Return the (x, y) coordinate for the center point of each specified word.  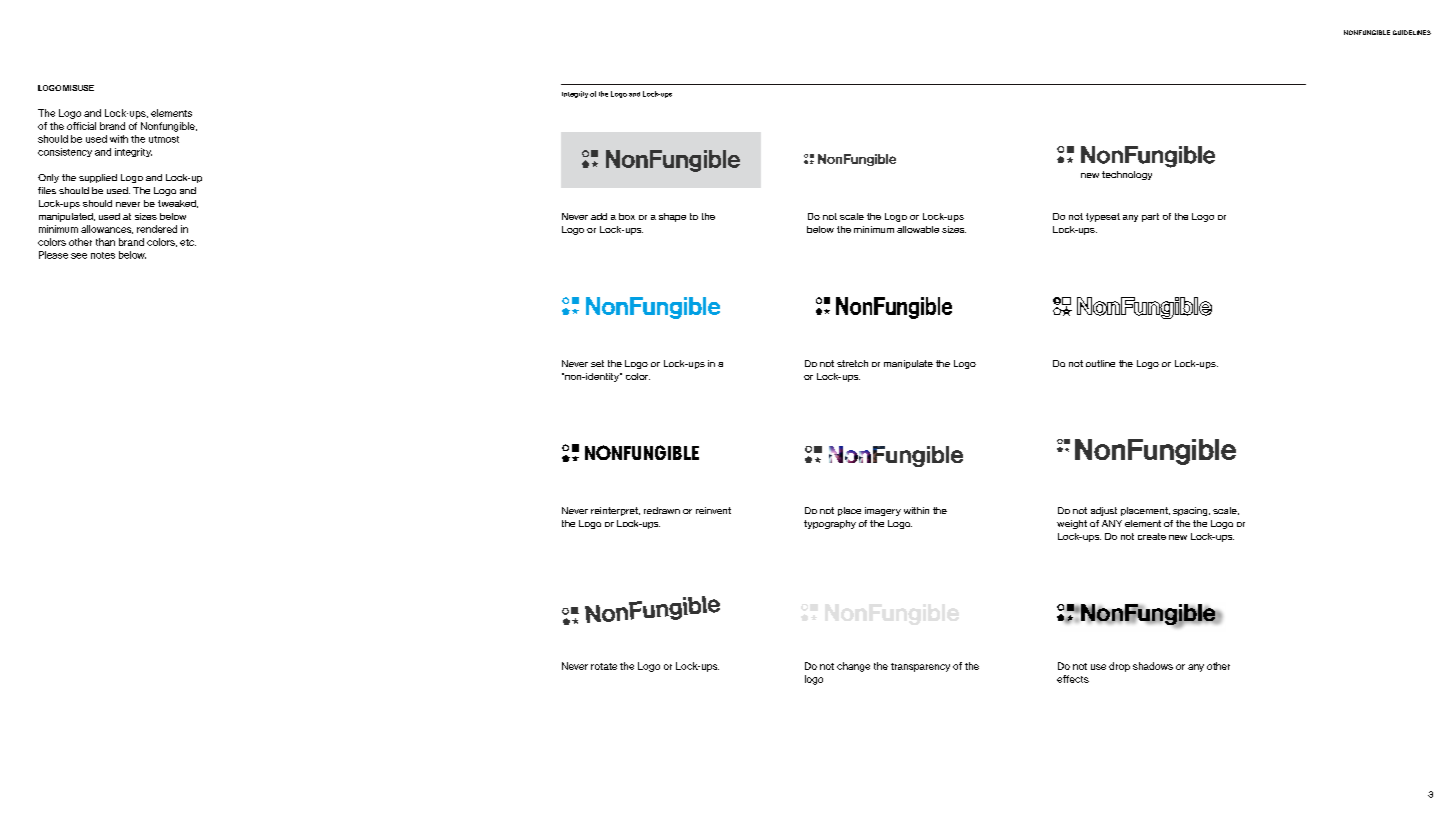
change (853, 667)
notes (103, 255)
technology (1127, 175)
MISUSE (78, 88)
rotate (604, 666)
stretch (852, 363)
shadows (1153, 666)
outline (1100, 363)
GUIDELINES (1412, 32)
